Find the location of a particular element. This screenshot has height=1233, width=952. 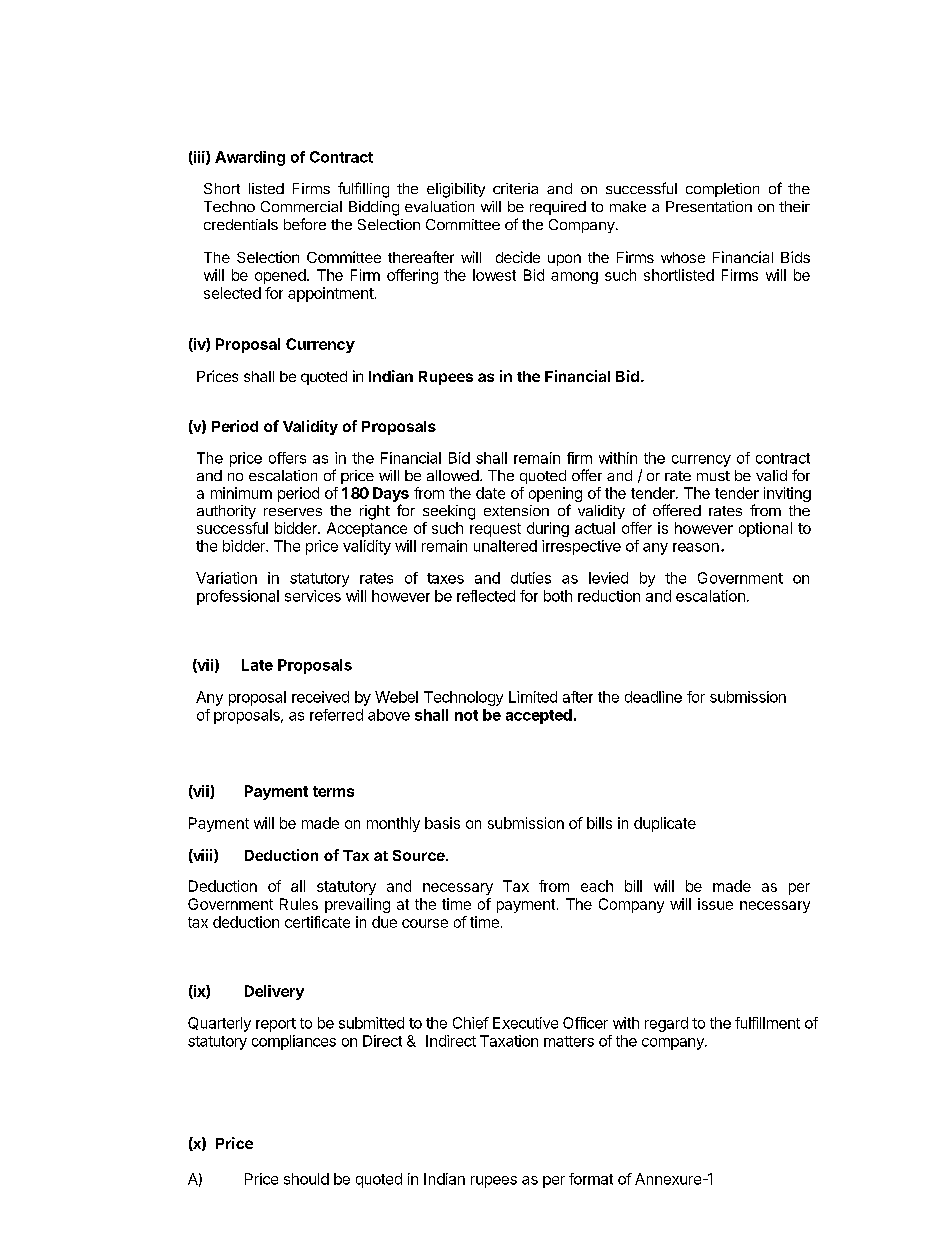

criteria is located at coordinates (515, 188).
